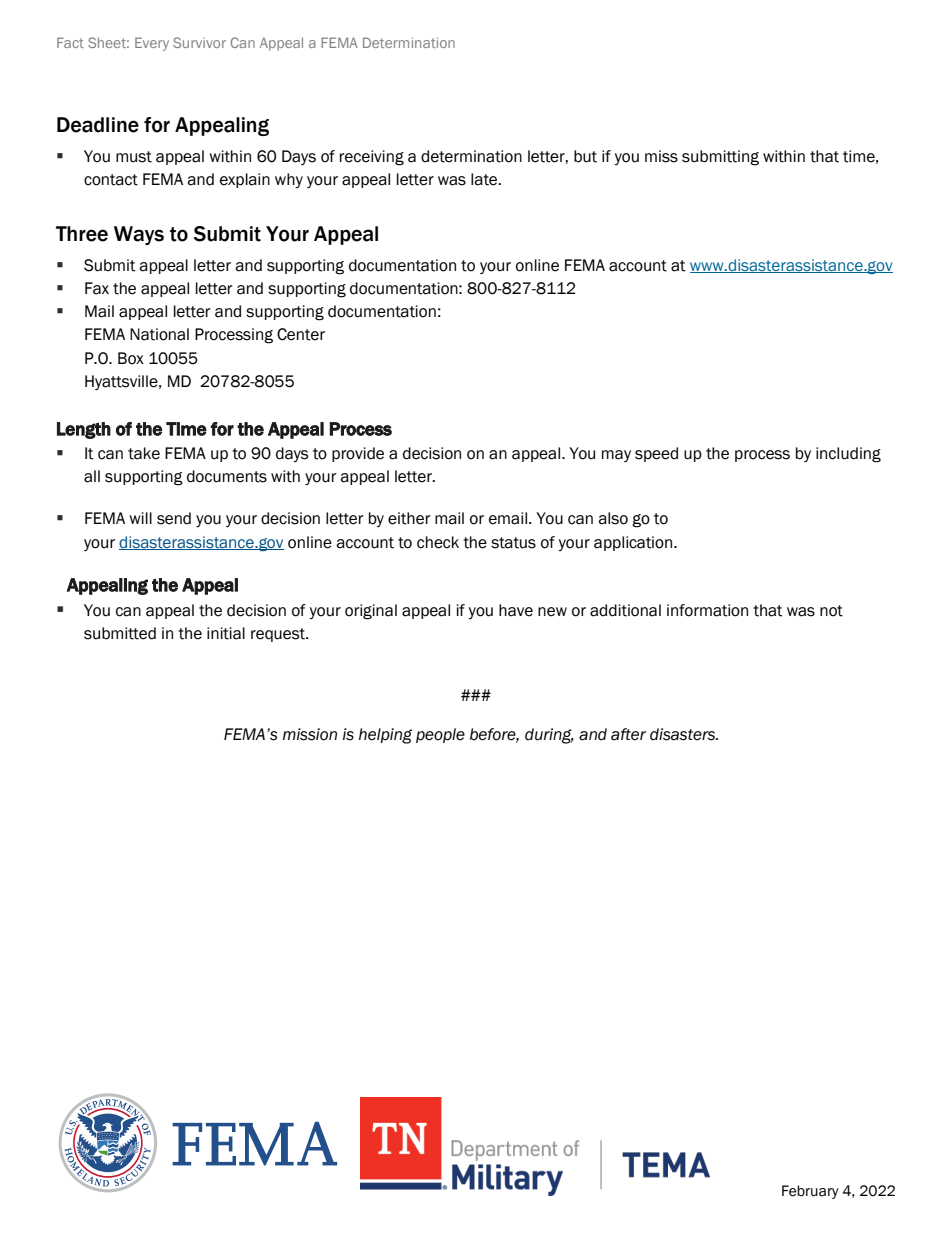 This page has height=1233, width=952. Describe the element at coordinates (372, 158) in the page. I see `receiving` at that location.
